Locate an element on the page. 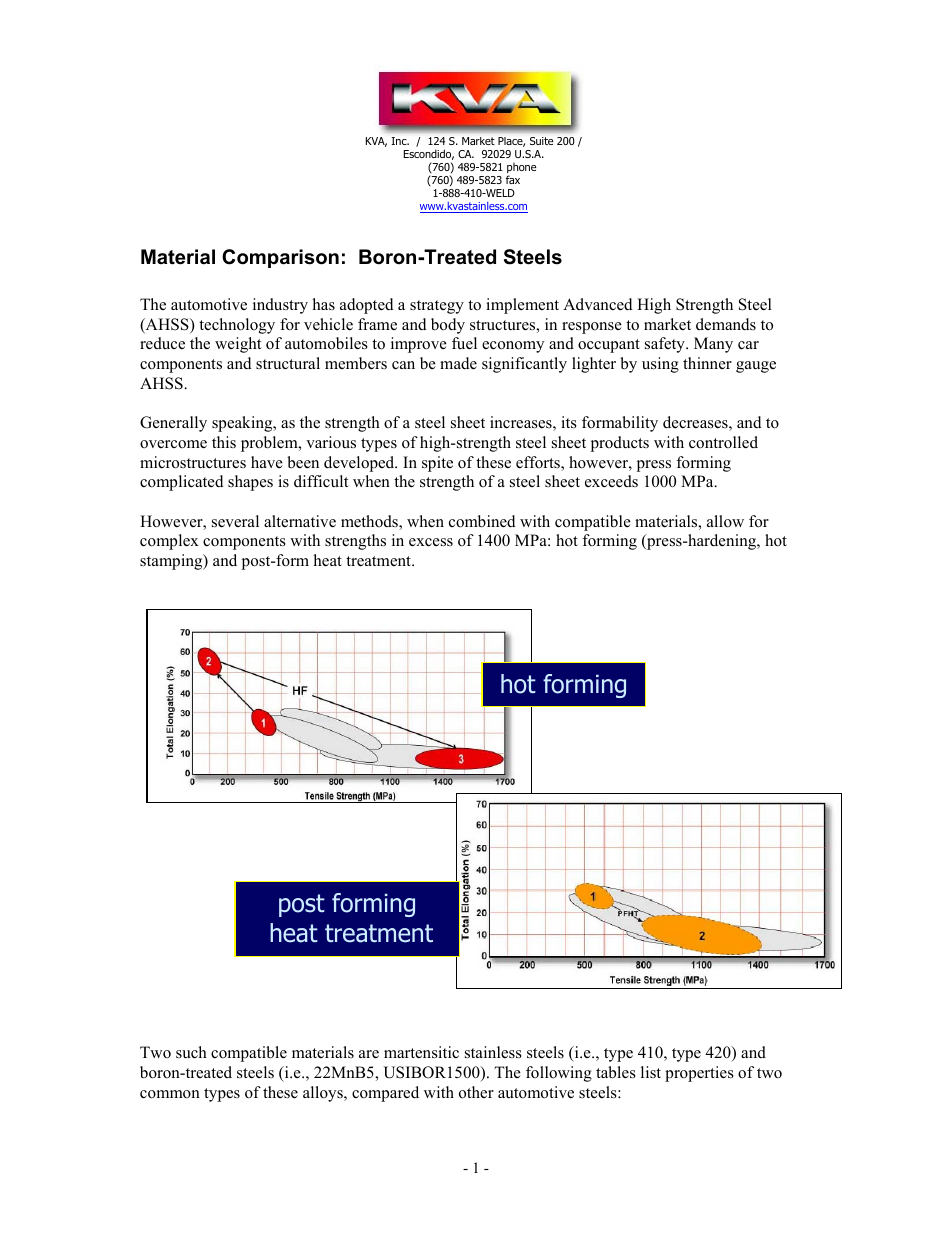 This page has width=952, height=1233. Comparison is located at coordinates (280, 258).
